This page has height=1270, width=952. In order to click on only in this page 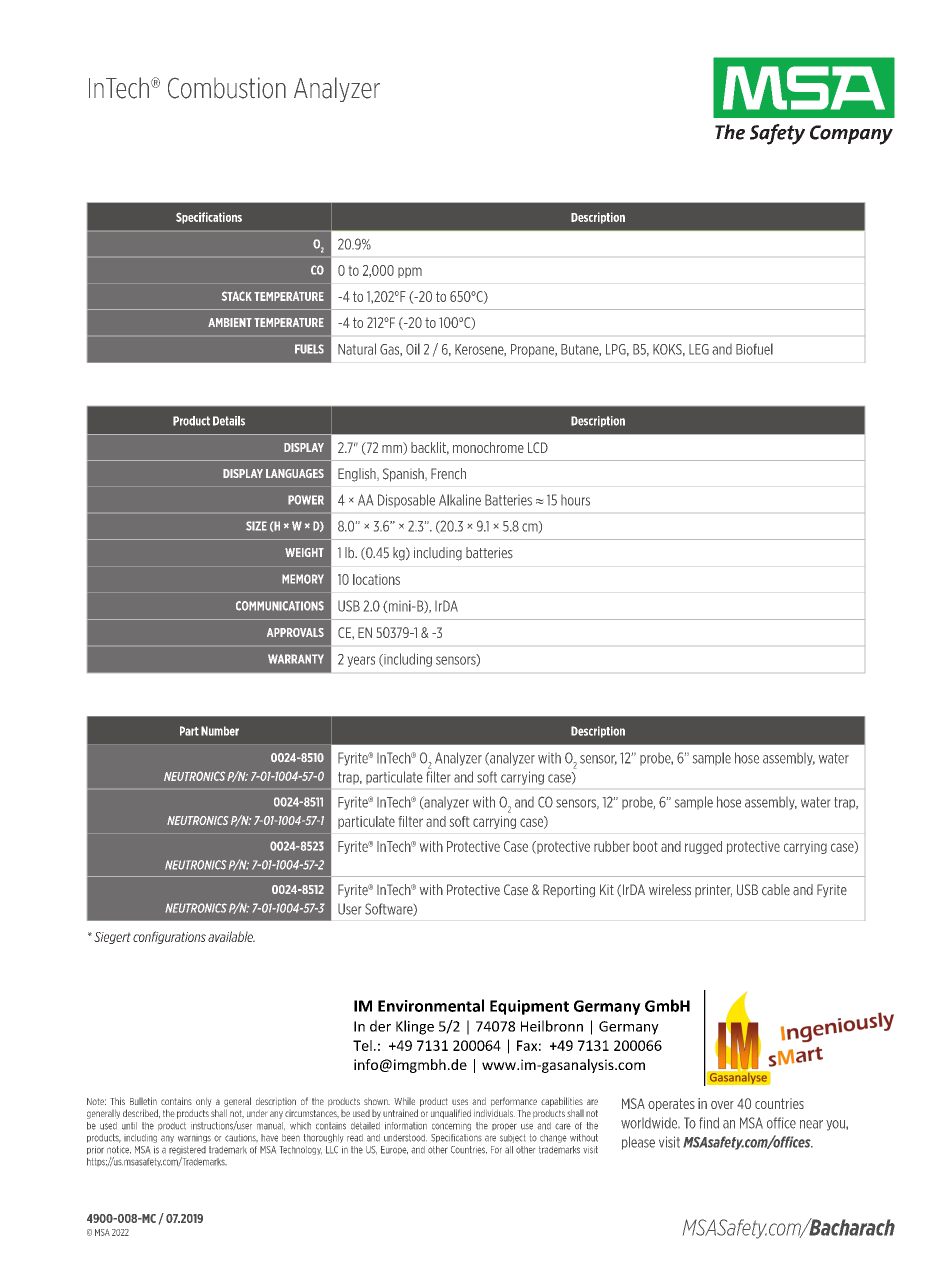, I will do `click(203, 1102)`.
